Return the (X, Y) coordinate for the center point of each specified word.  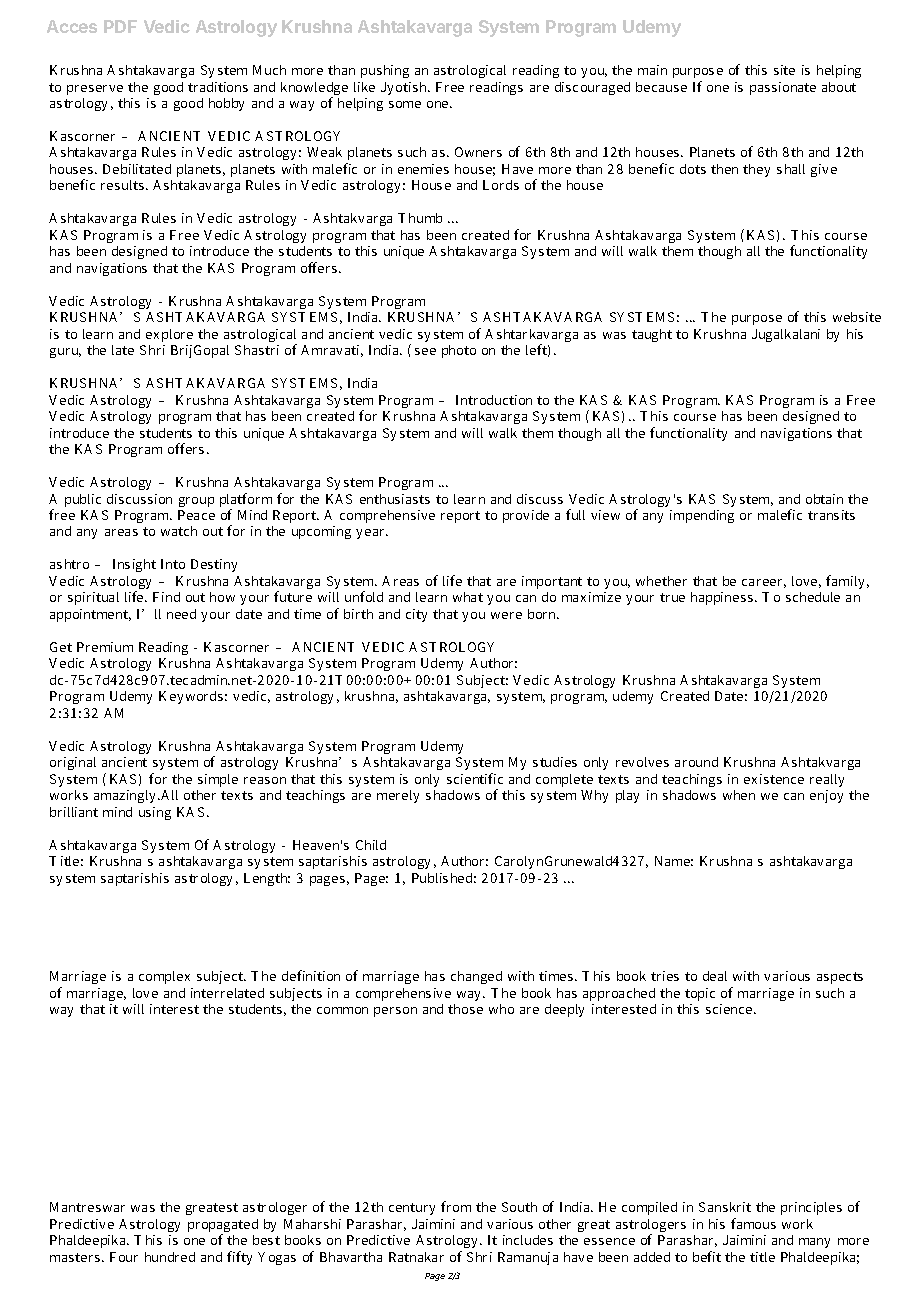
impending (702, 516)
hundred (170, 1257)
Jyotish (405, 88)
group (196, 502)
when (739, 795)
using (155, 813)
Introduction (494, 400)
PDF (120, 26)
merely (398, 796)
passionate (783, 88)
